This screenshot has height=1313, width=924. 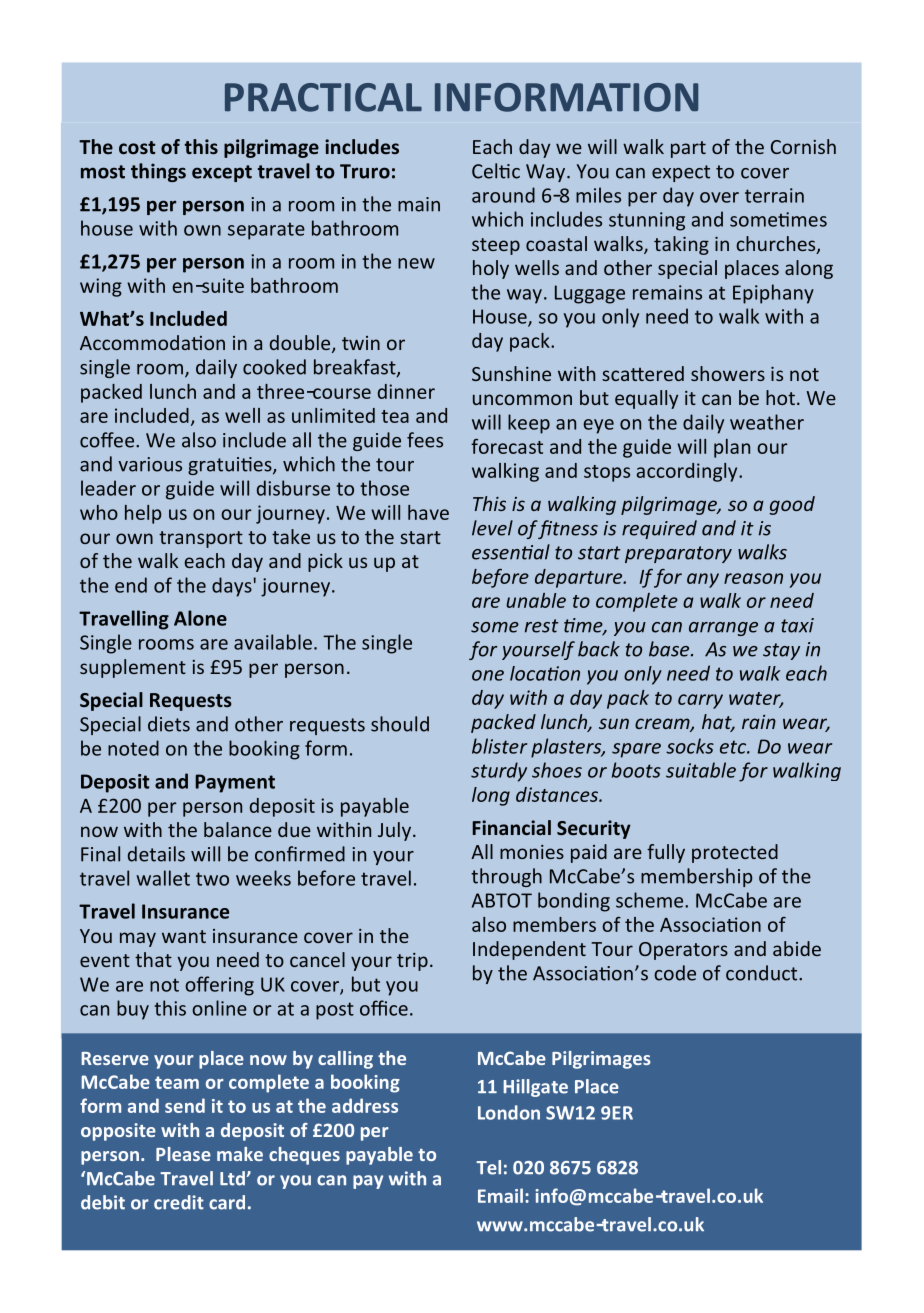 I want to click on Tel, so click(x=488, y=1167).
